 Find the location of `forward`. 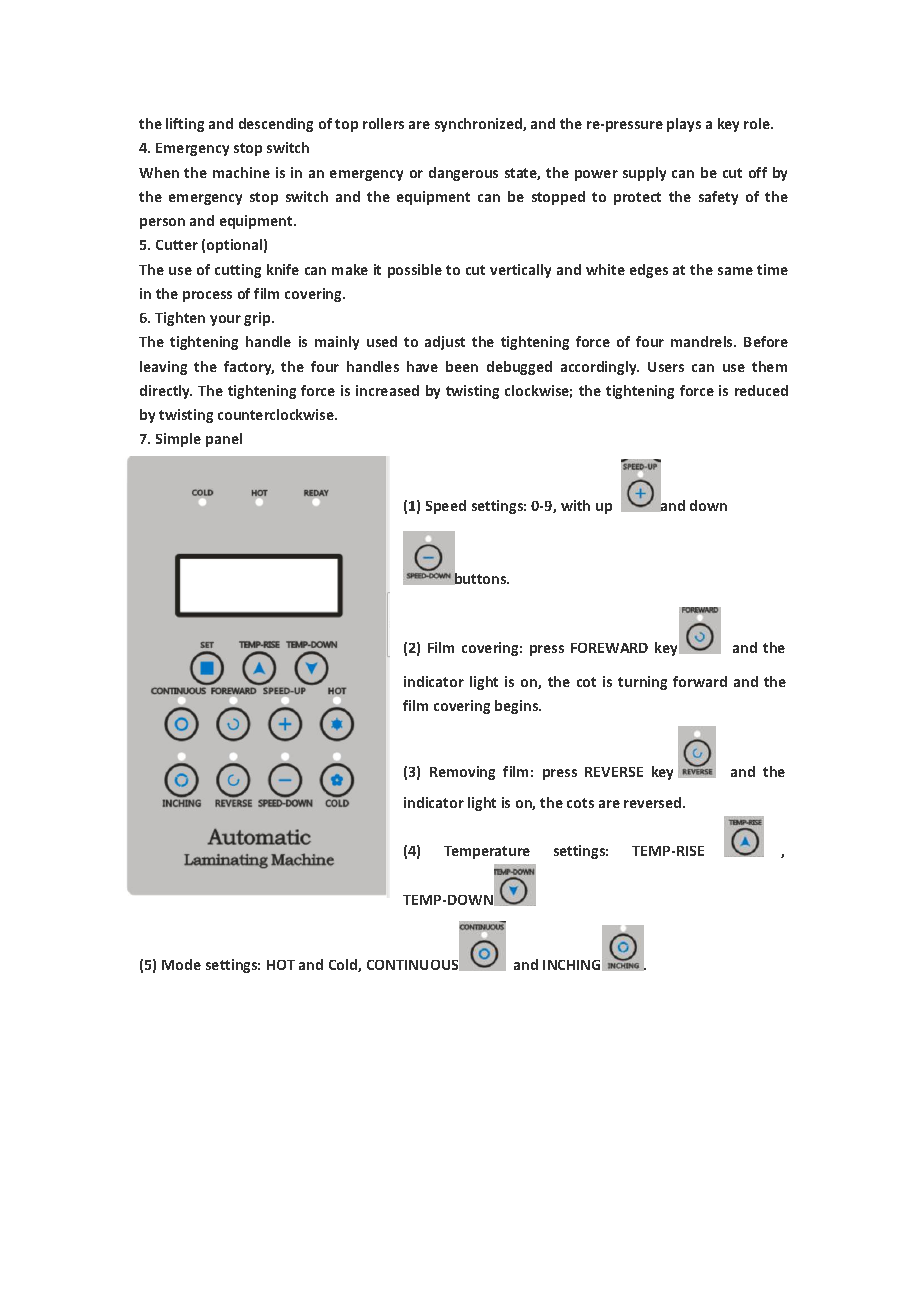

forward is located at coordinates (700, 681).
